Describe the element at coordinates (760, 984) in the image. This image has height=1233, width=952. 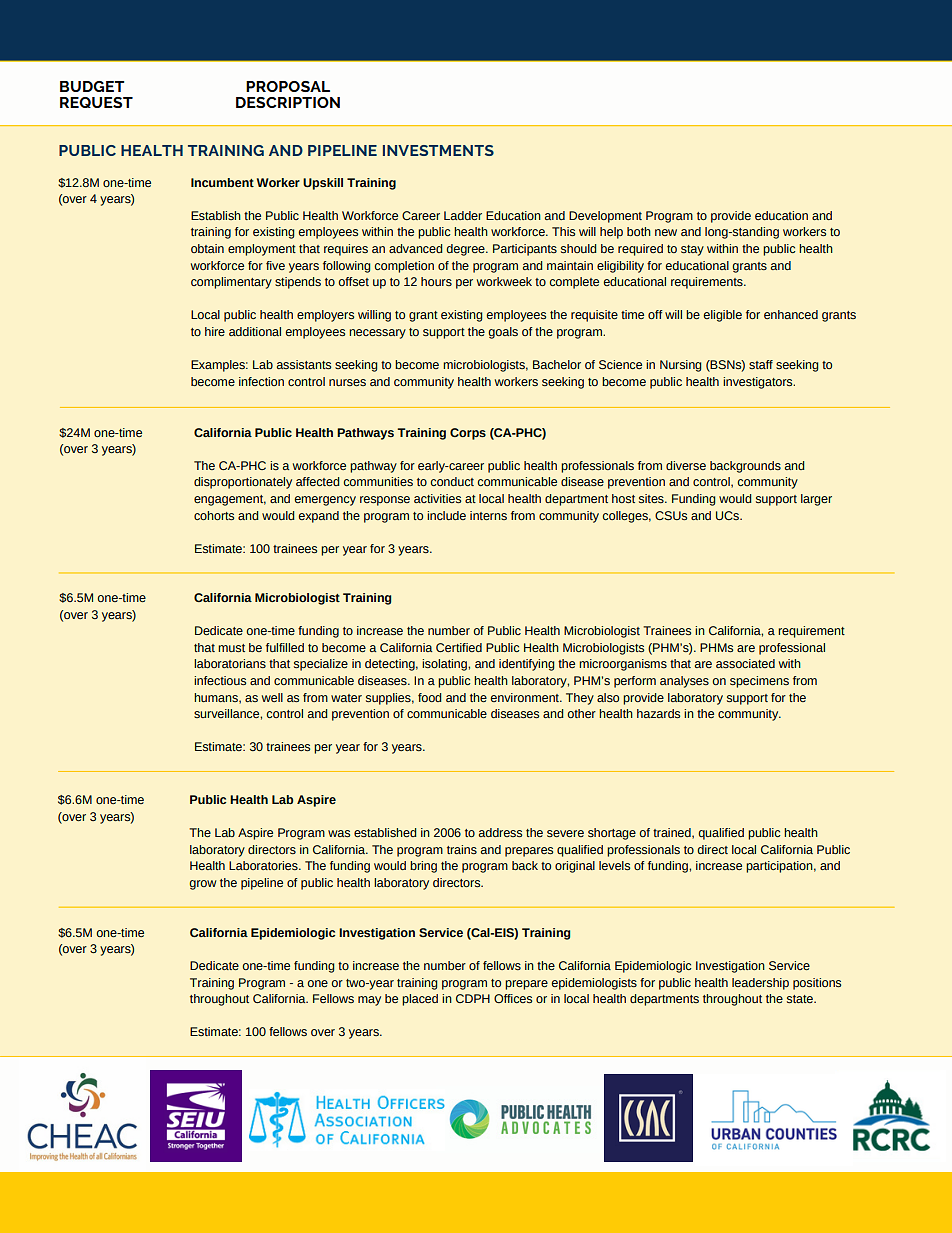
I see `leadership` at that location.
